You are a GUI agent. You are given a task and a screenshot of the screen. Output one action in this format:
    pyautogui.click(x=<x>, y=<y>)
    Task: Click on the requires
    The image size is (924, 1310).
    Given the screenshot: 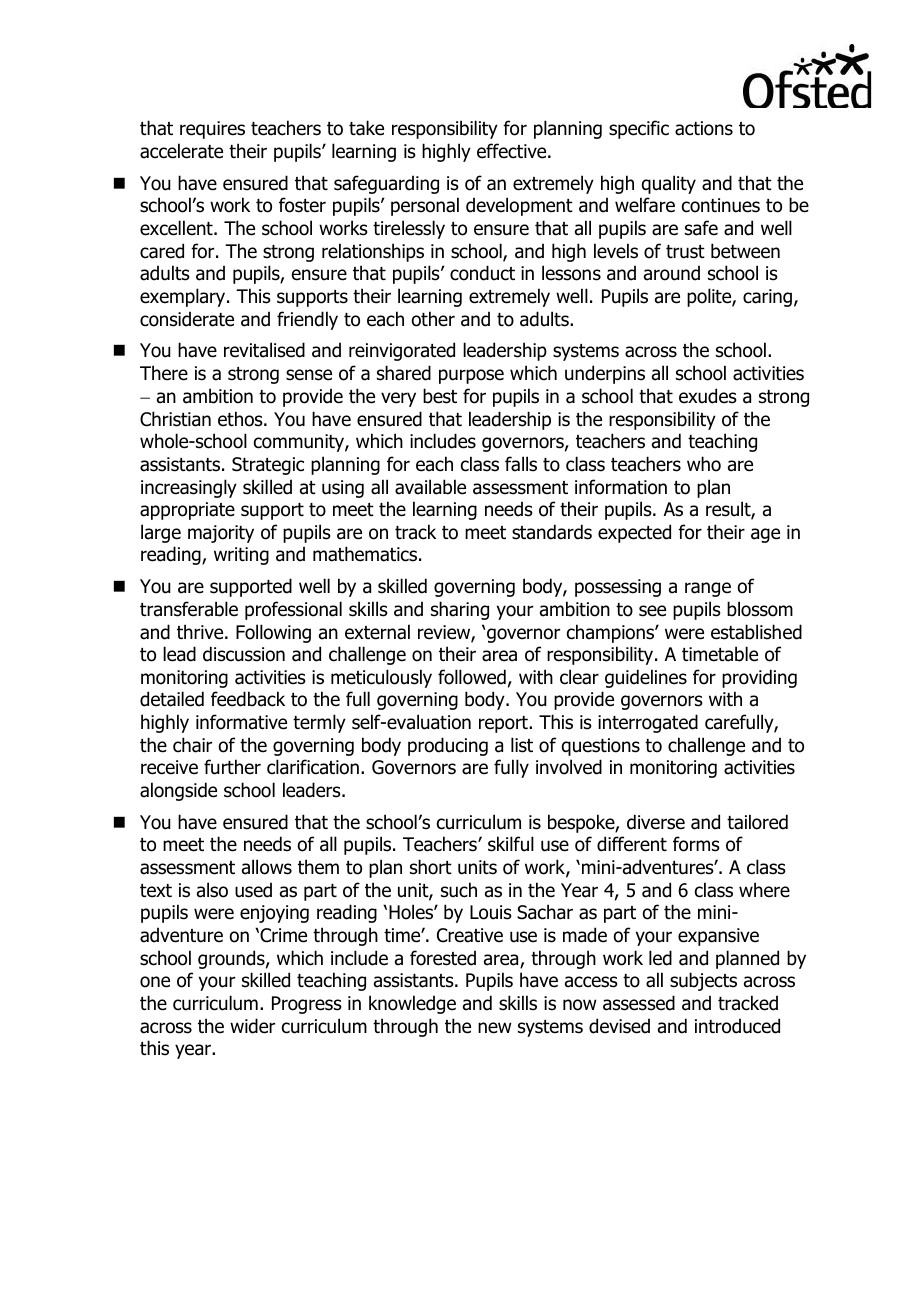 What is the action you would take?
    pyautogui.click(x=212, y=130)
